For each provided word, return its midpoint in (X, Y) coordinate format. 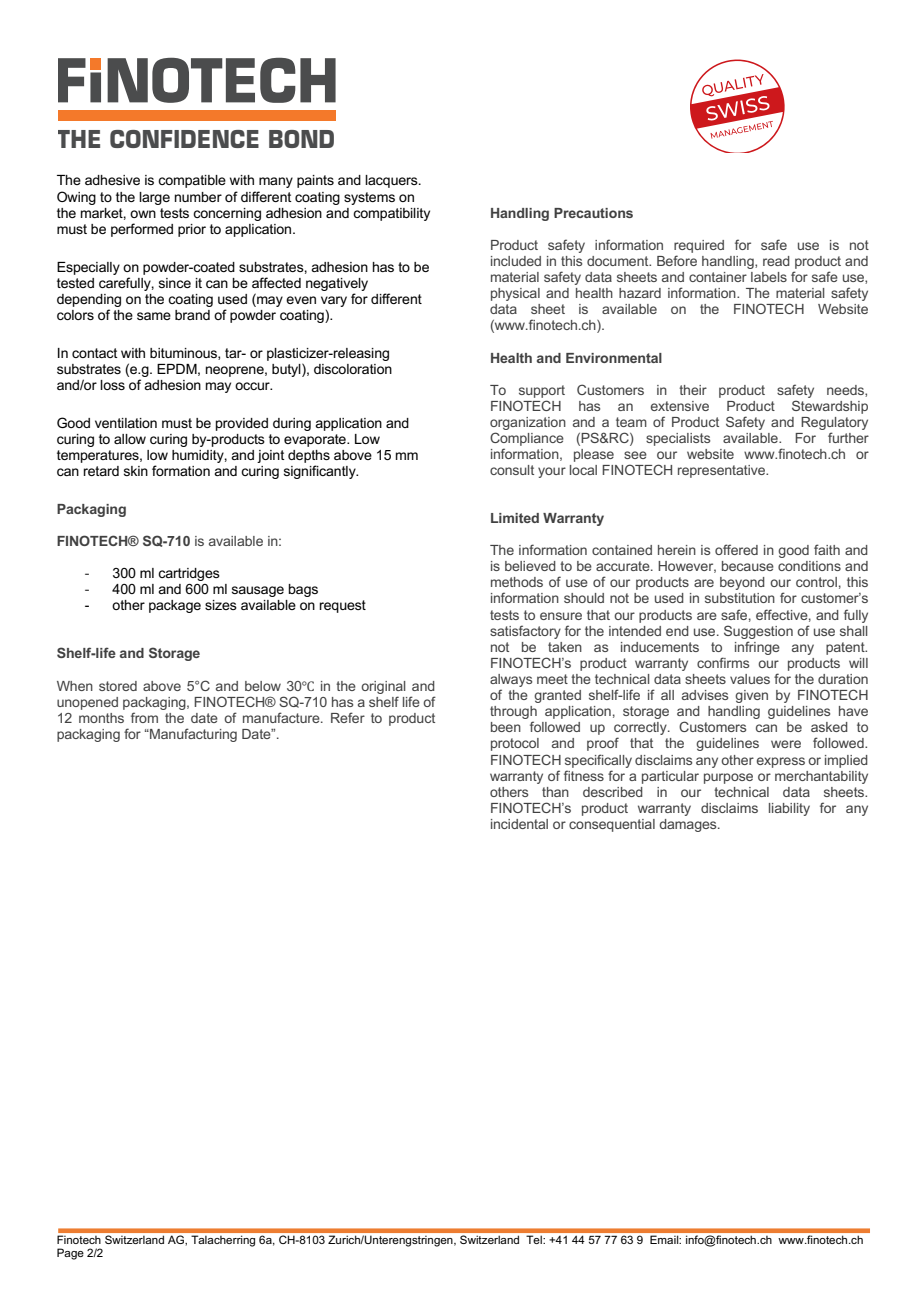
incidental (519, 824)
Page (70, 1254)
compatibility (391, 214)
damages (689, 825)
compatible (192, 181)
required (699, 246)
